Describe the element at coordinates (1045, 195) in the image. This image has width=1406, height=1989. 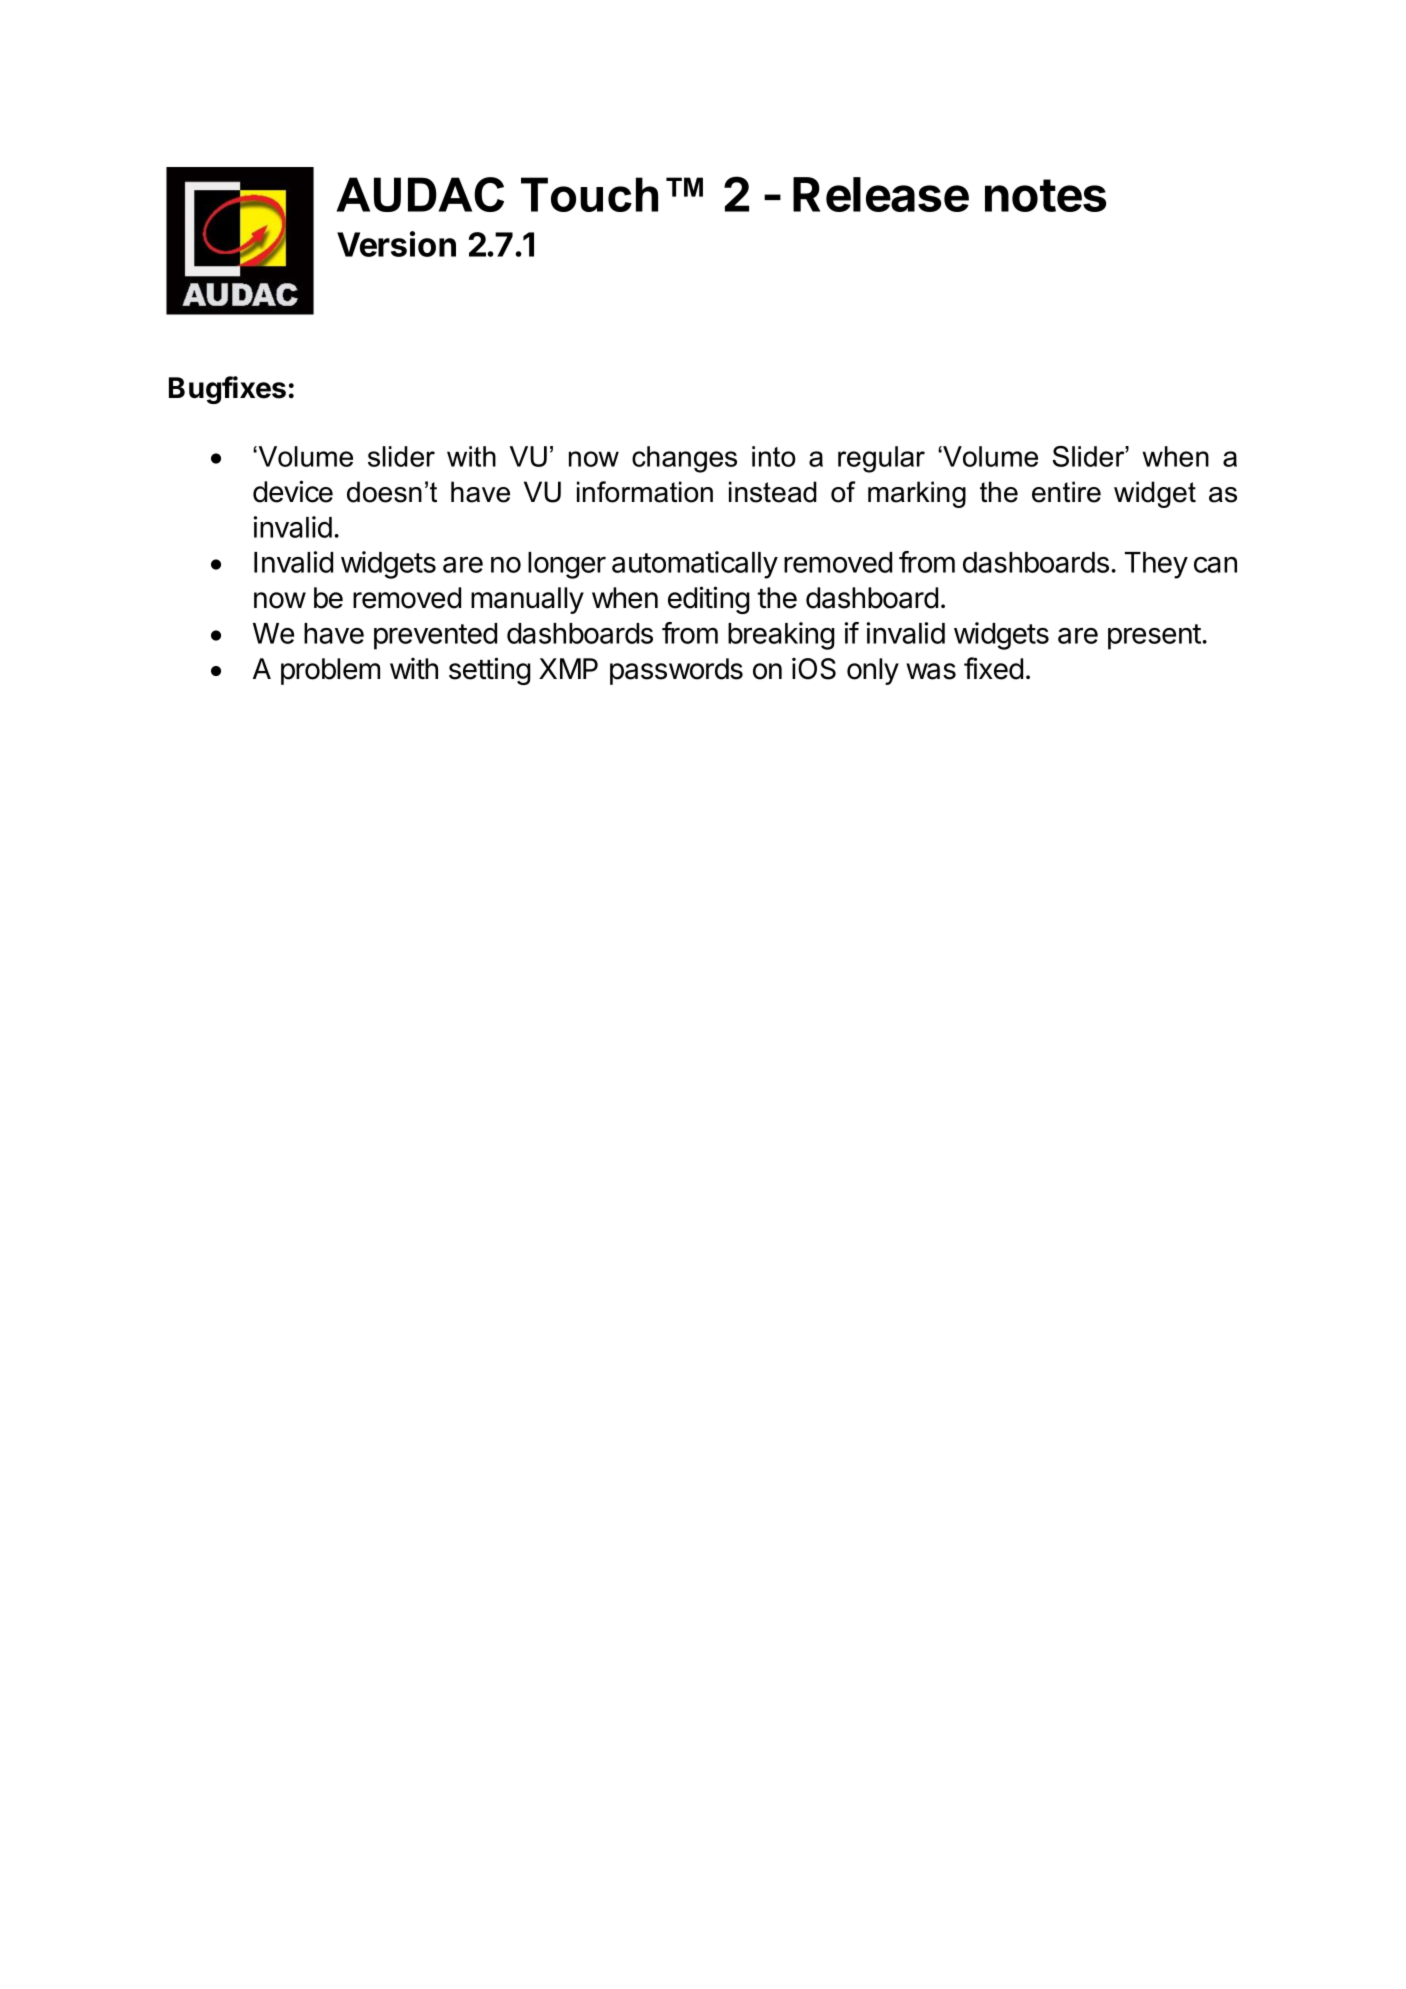
I see `notes` at that location.
